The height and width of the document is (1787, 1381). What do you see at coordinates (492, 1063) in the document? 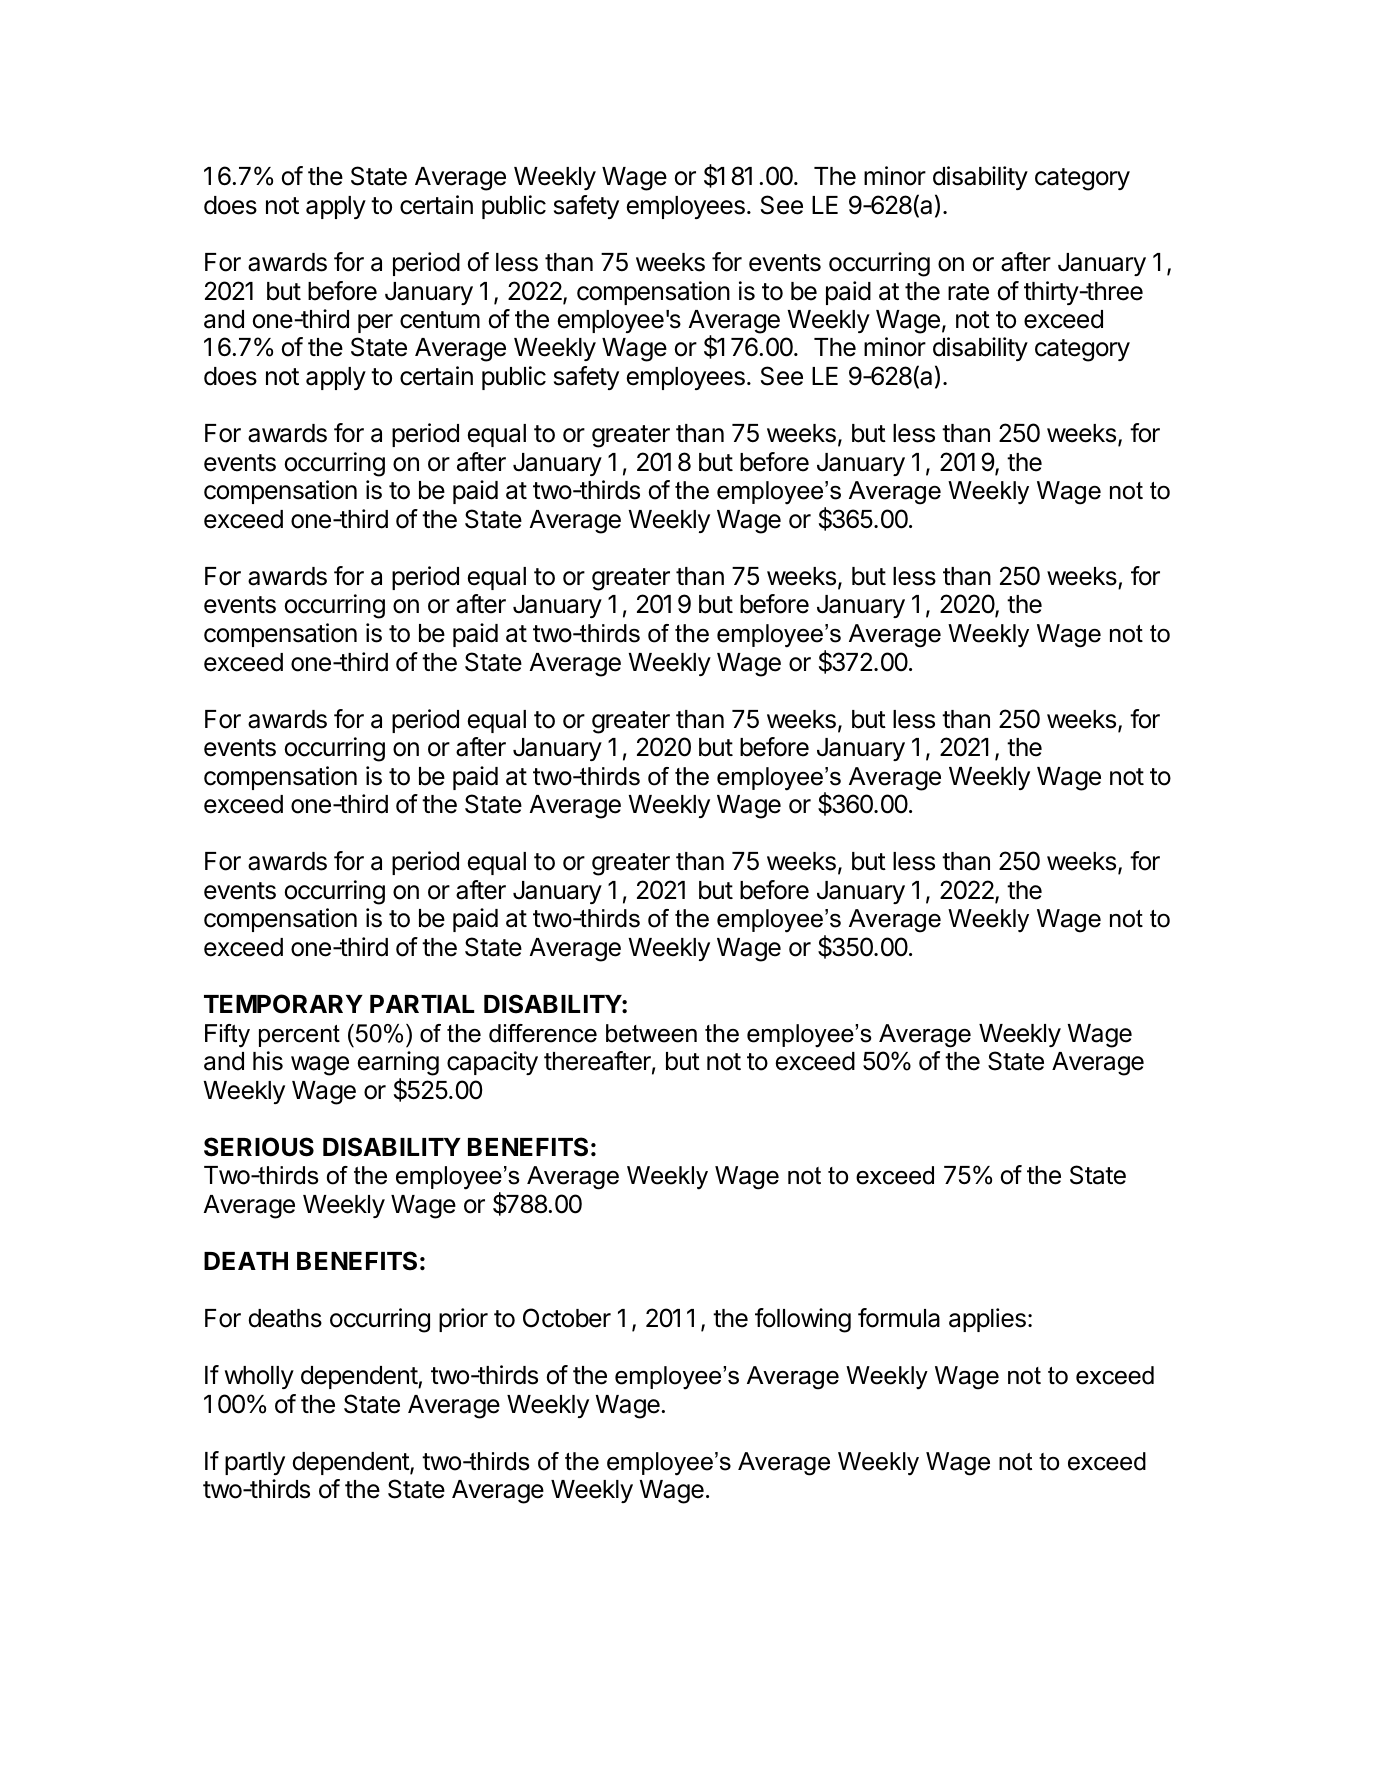
I see `capacity` at bounding box center [492, 1063].
